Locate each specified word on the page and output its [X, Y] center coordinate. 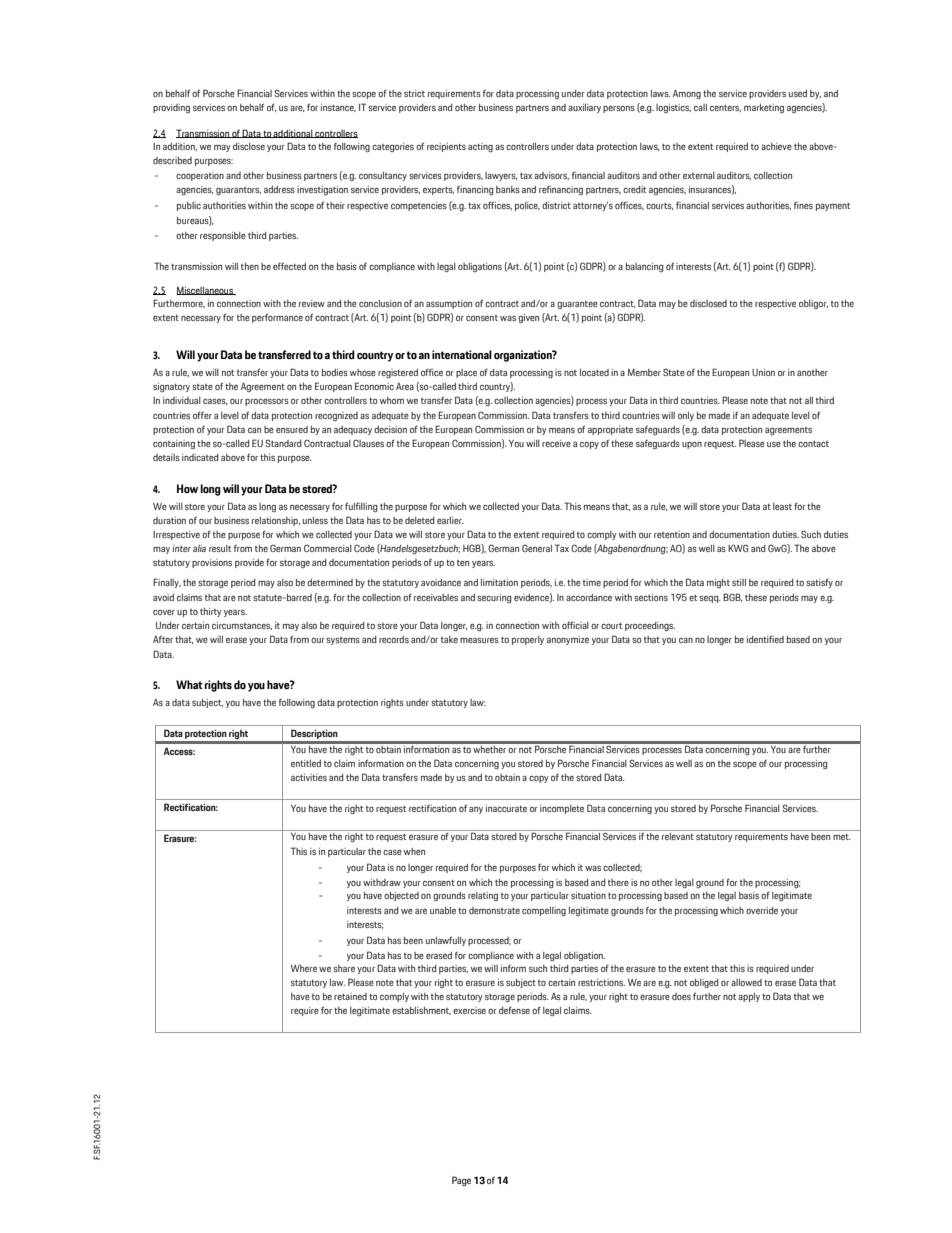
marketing [764, 108]
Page [461, 1181]
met [842, 836]
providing [171, 108]
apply [749, 997]
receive [556, 443]
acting [480, 147]
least [782, 506]
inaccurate [506, 808]
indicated [200, 457]
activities [309, 777]
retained [350, 996]
